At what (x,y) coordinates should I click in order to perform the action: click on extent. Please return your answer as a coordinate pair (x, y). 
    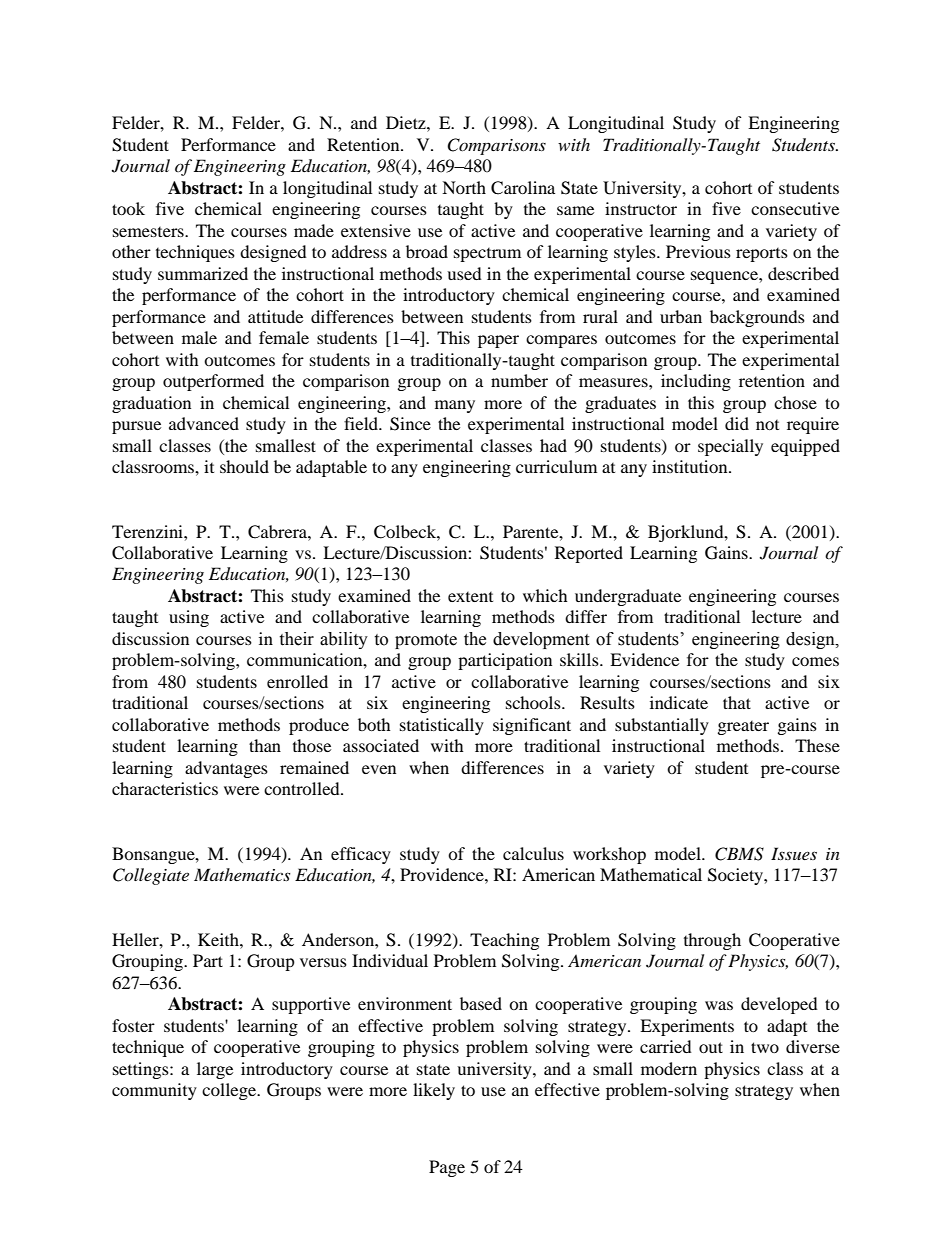
    Looking at the image, I should click on (470, 597).
